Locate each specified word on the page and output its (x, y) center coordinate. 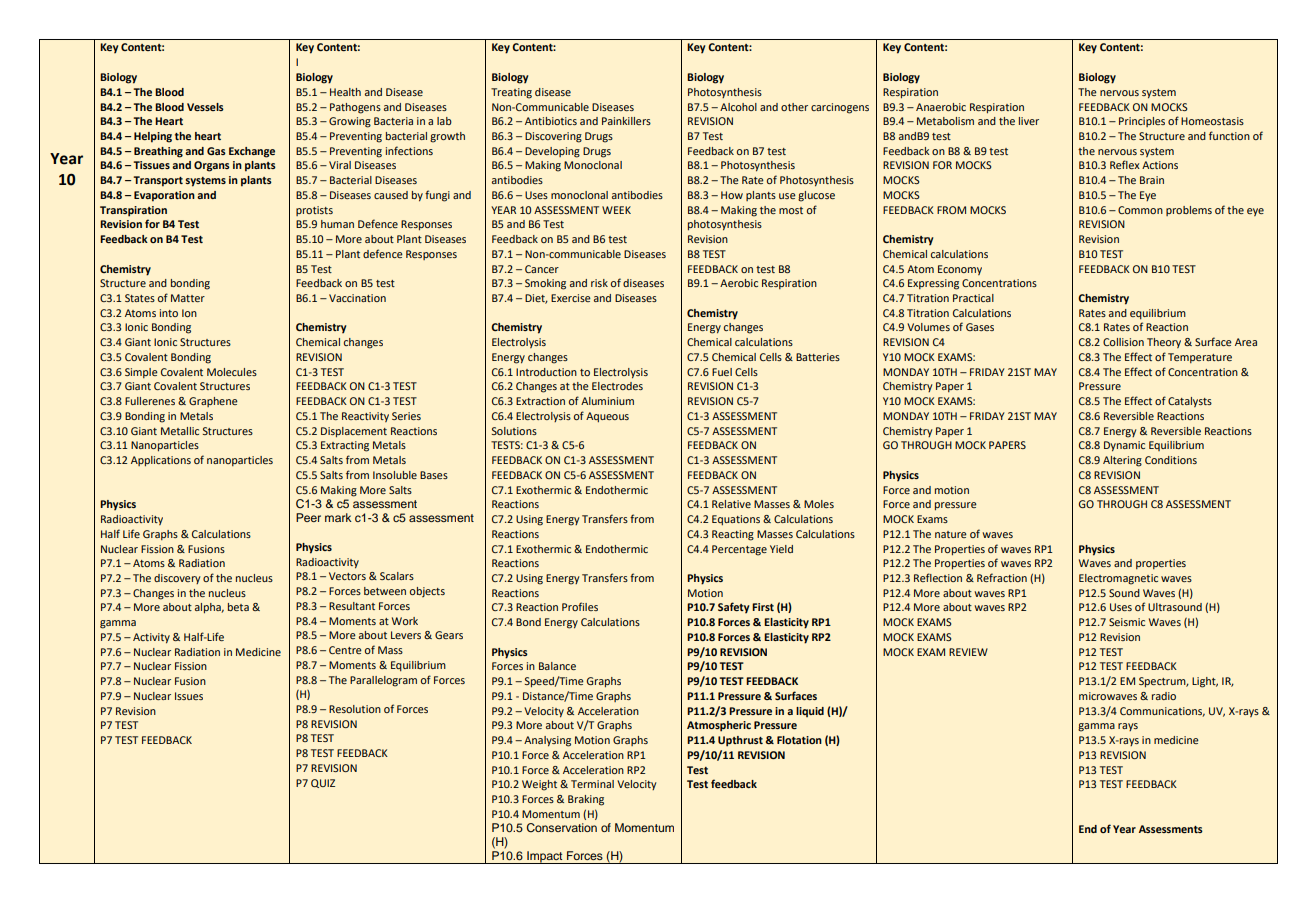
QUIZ (323, 783)
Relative (731, 504)
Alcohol (738, 107)
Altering (1122, 461)
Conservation (562, 828)
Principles (1142, 122)
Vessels (205, 107)
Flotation (799, 740)
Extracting (345, 446)
